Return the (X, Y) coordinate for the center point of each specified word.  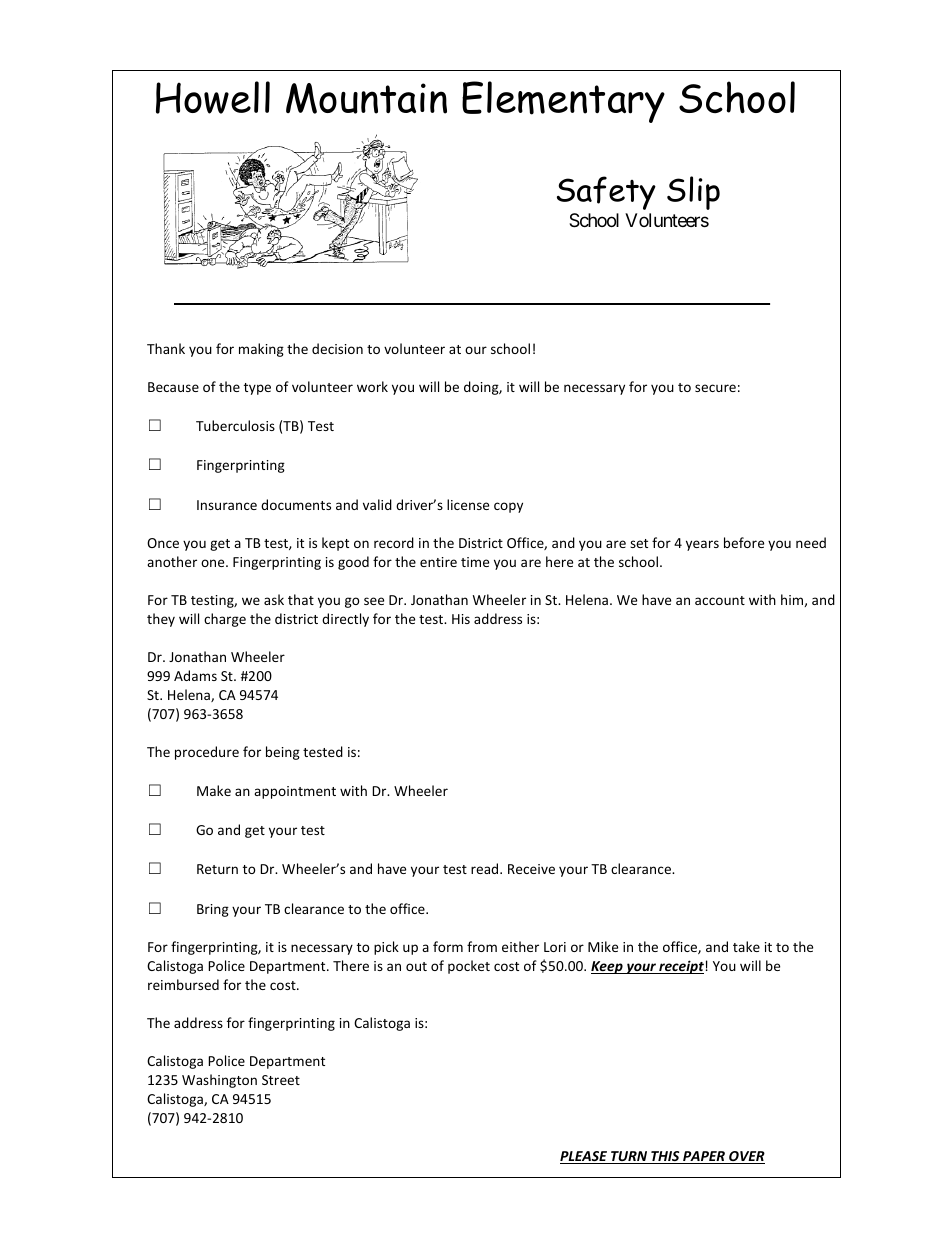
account (720, 600)
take (746, 946)
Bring (213, 910)
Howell (213, 97)
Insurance (227, 505)
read (486, 868)
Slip (693, 193)
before (744, 542)
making (261, 350)
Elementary (563, 102)
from (482, 946)
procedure (207, 753)
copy (508, 507)
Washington (219, 1081)
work (372, 386)
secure (715, 388)
